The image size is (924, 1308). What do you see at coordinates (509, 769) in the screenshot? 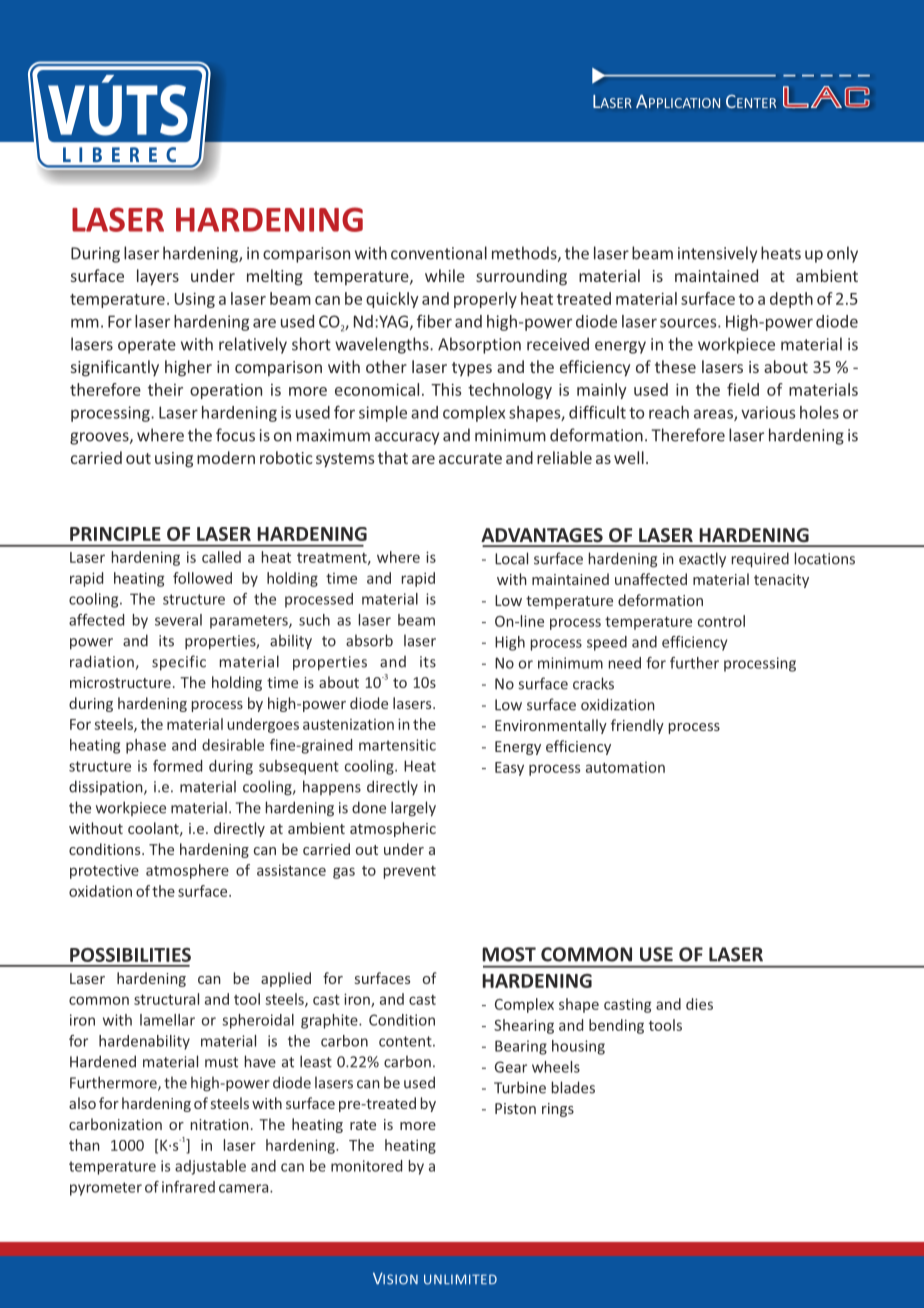
I see `Easy` at bounding box center [509, 769].
